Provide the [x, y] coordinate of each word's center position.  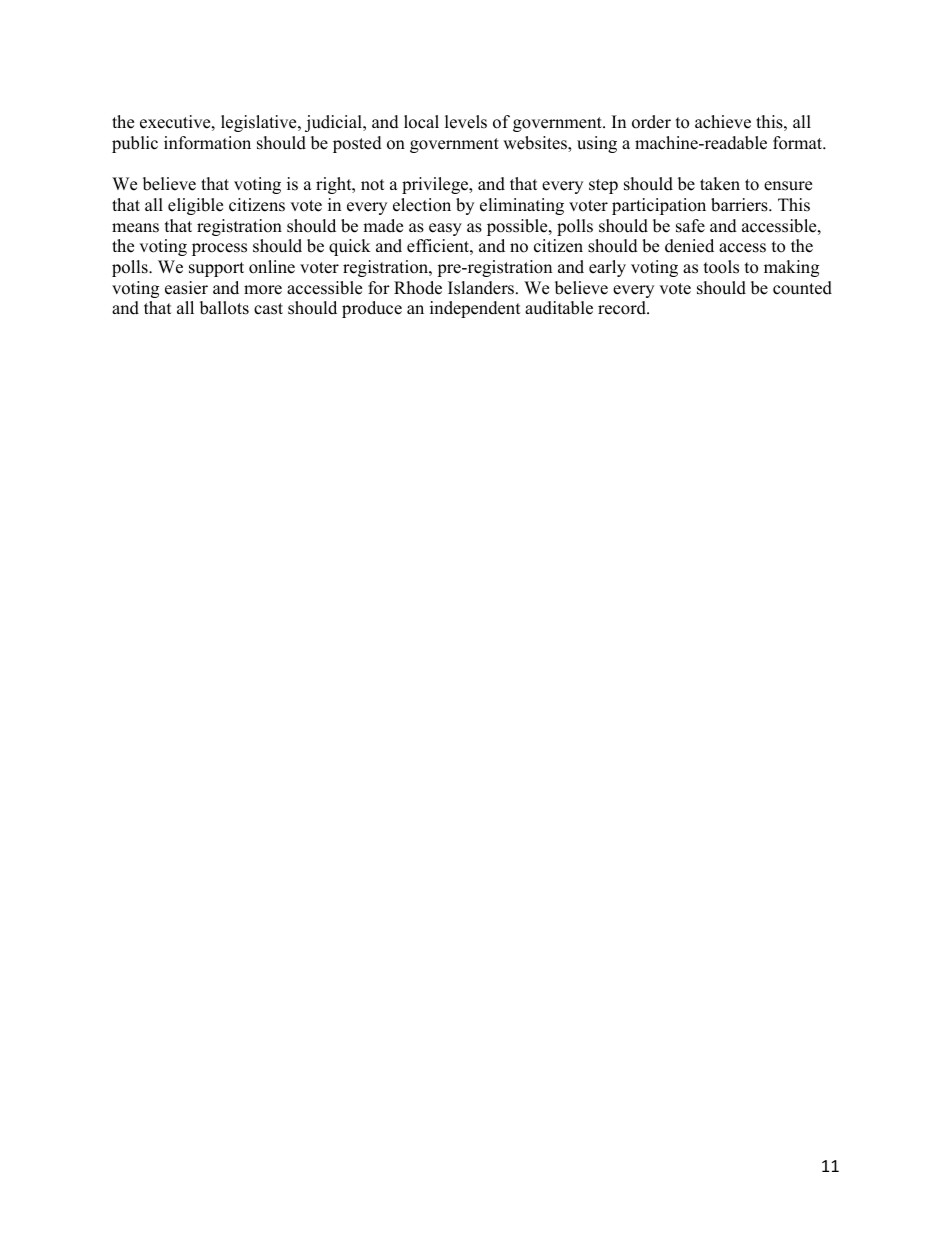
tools [721, 267]
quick [350, 247]
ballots [224, 308]
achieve [723, 122]
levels [466, 122]
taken [720, 184]
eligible [195, 206]
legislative [260, 123]
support [216, 269]
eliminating [522, 206]
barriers [740, 205]
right [335, 185]
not [373, 185]
